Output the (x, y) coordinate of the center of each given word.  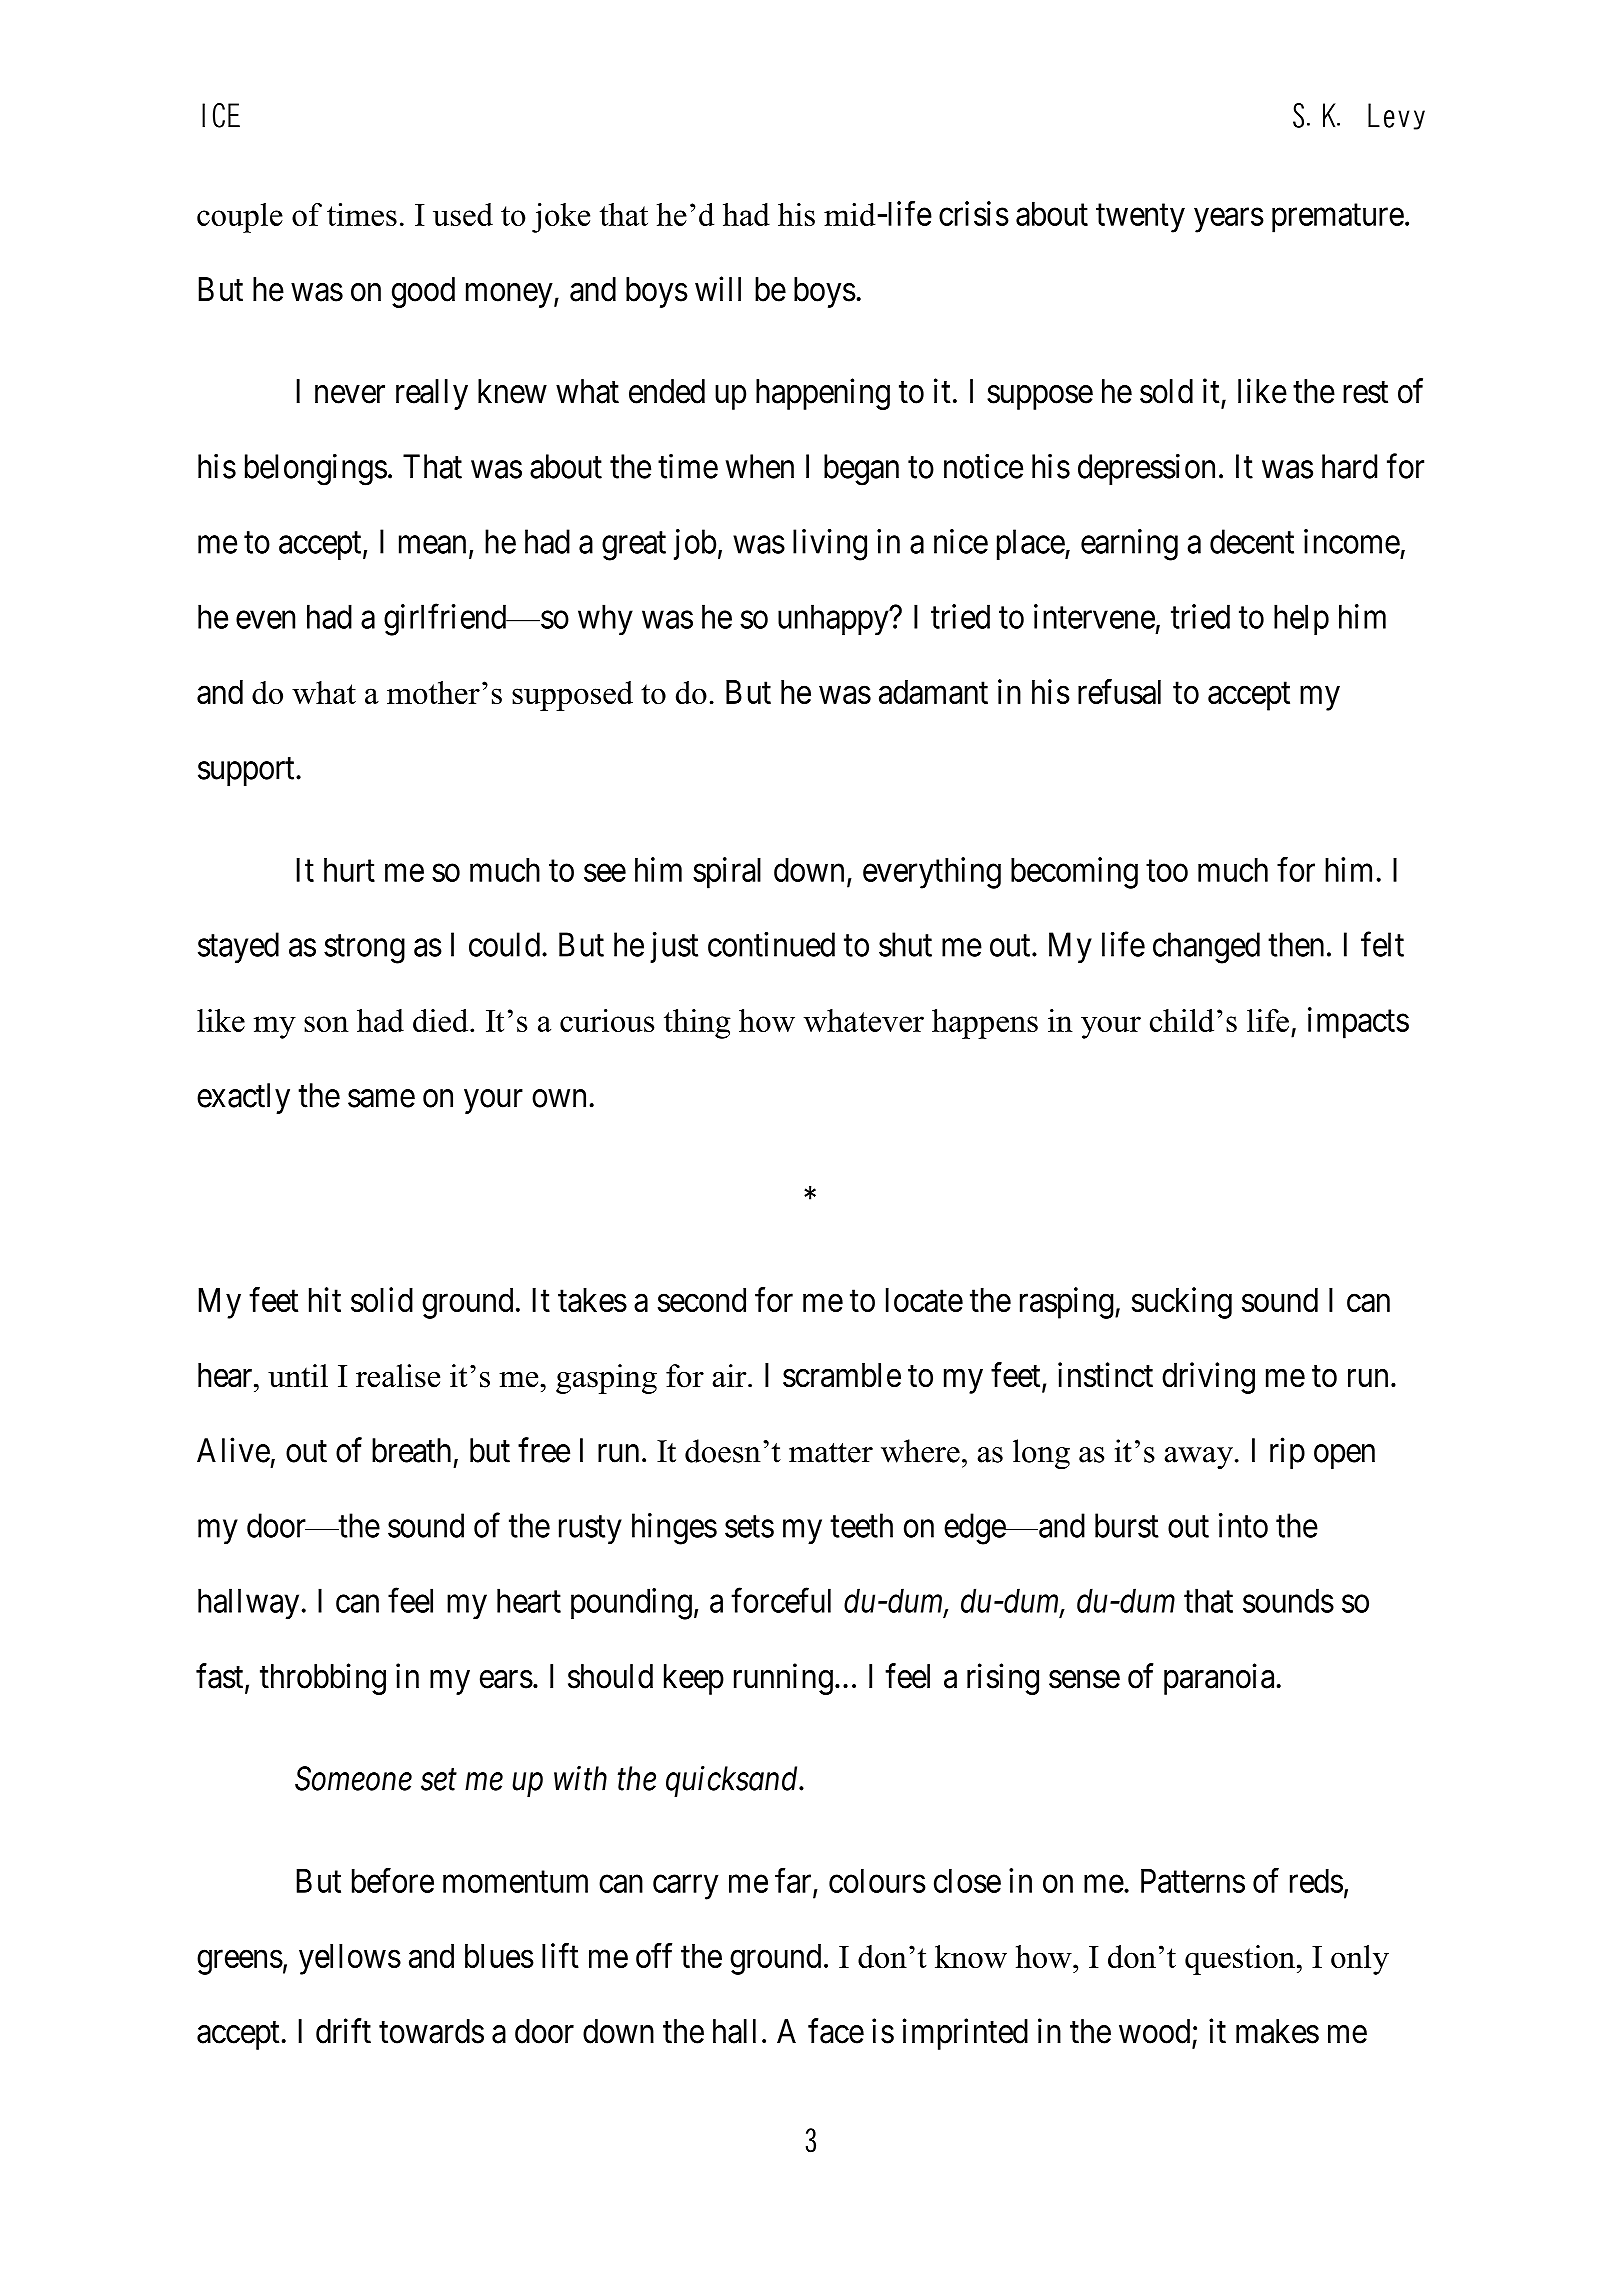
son (326, 1024)
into (1243, 1525)
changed (1206, 948)
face (836, 2031)
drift (343, 2031)
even (265, 620)
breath (411, 1450)
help (1301, 619)
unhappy (834, 620)
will (718, 288)
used (463, 214)
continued (771, 944)
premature (1338, 218)
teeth (861, 1525)
